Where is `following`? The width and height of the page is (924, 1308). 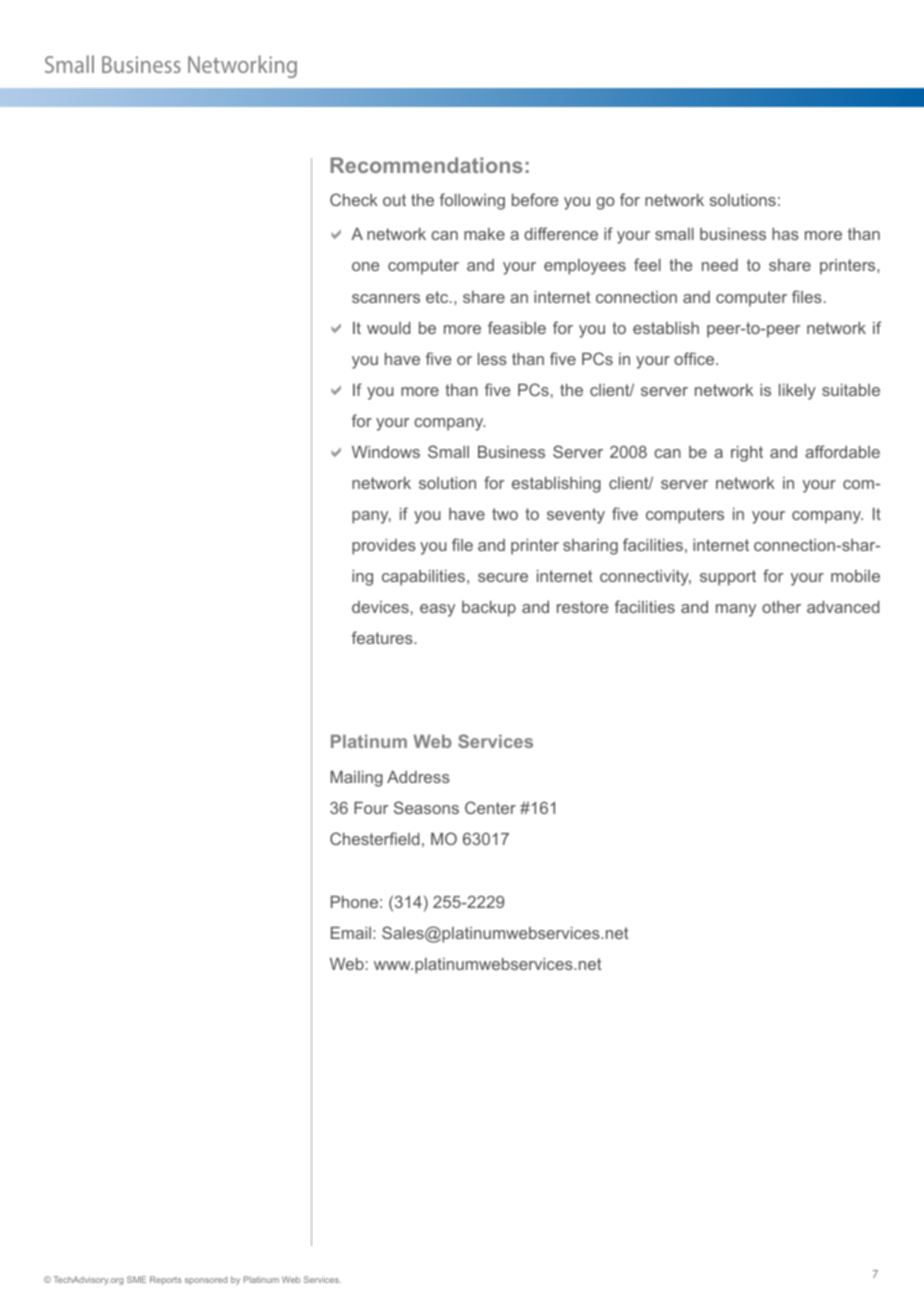 following is located at coordinates (472, 201).
